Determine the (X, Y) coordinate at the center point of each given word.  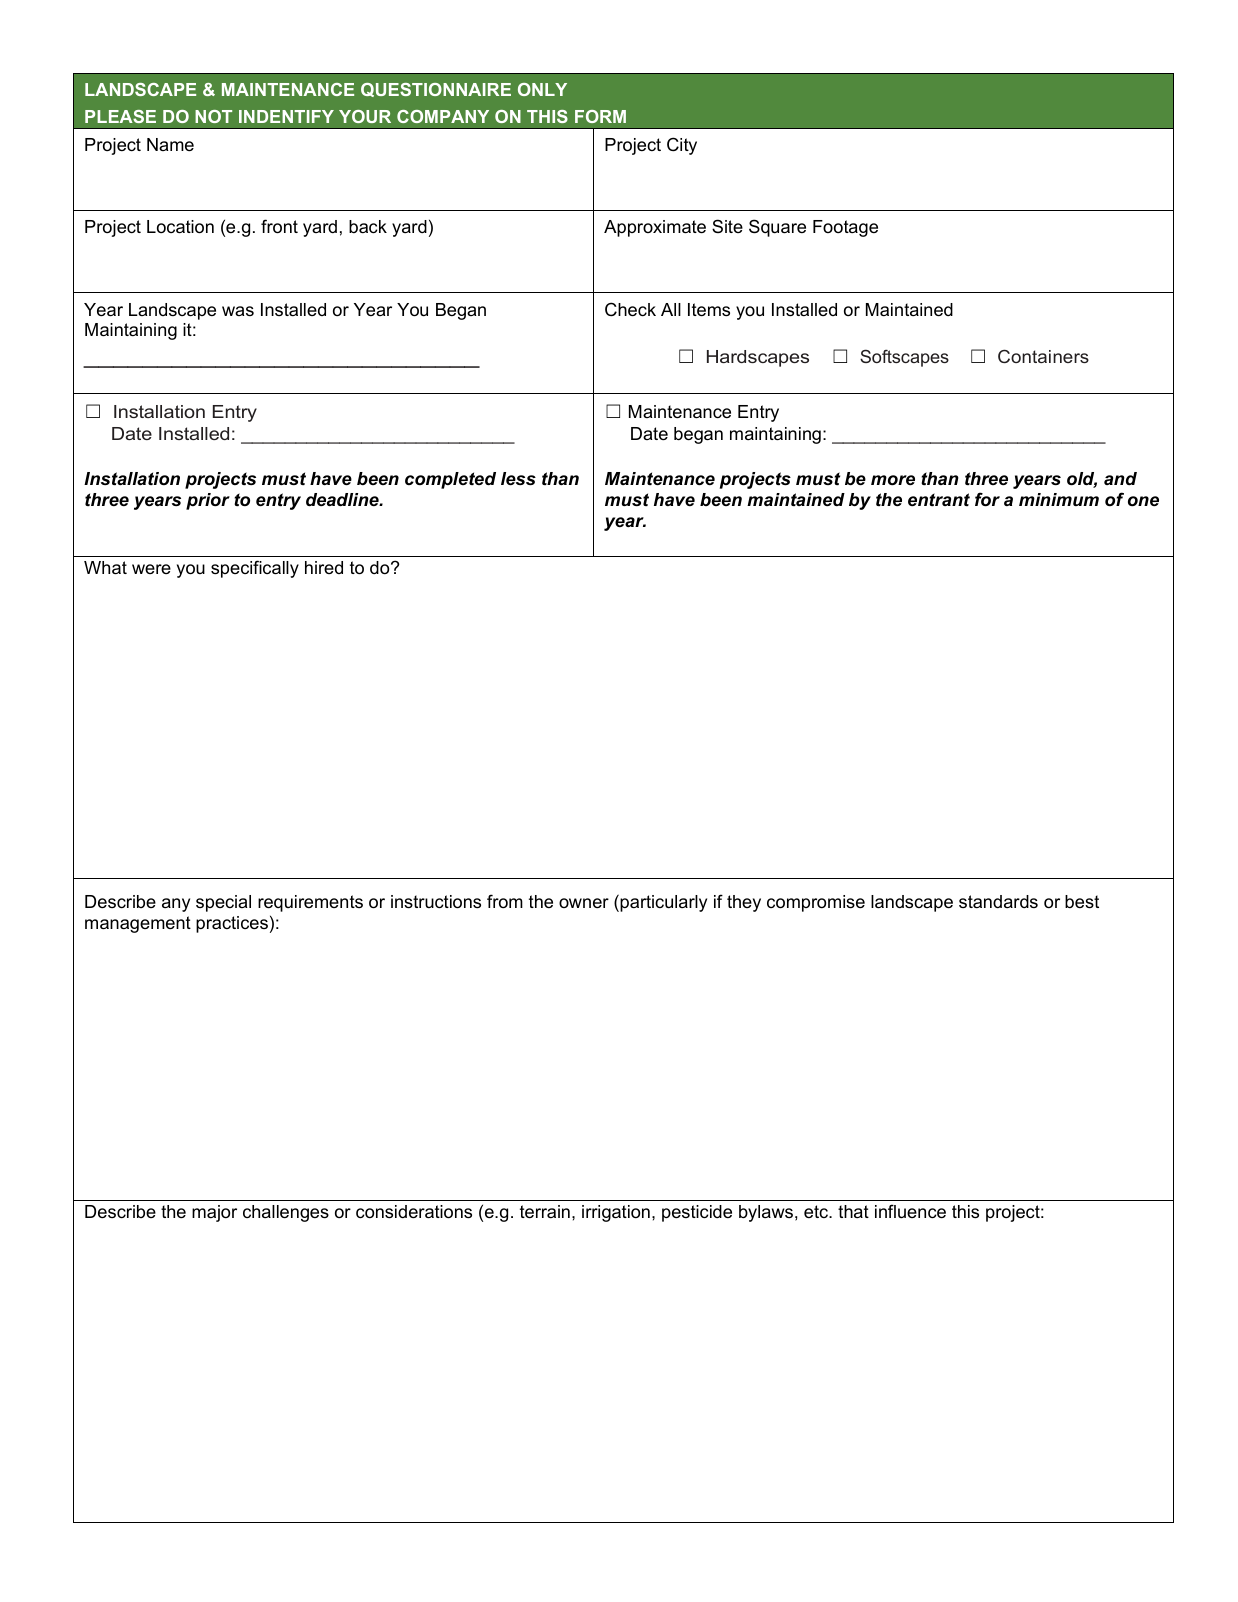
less (518, 479)
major (214, 1213)
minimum (1059, 499)
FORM (600, 116)
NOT (213, 116)
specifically (255, 569)
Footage (845, 228)
